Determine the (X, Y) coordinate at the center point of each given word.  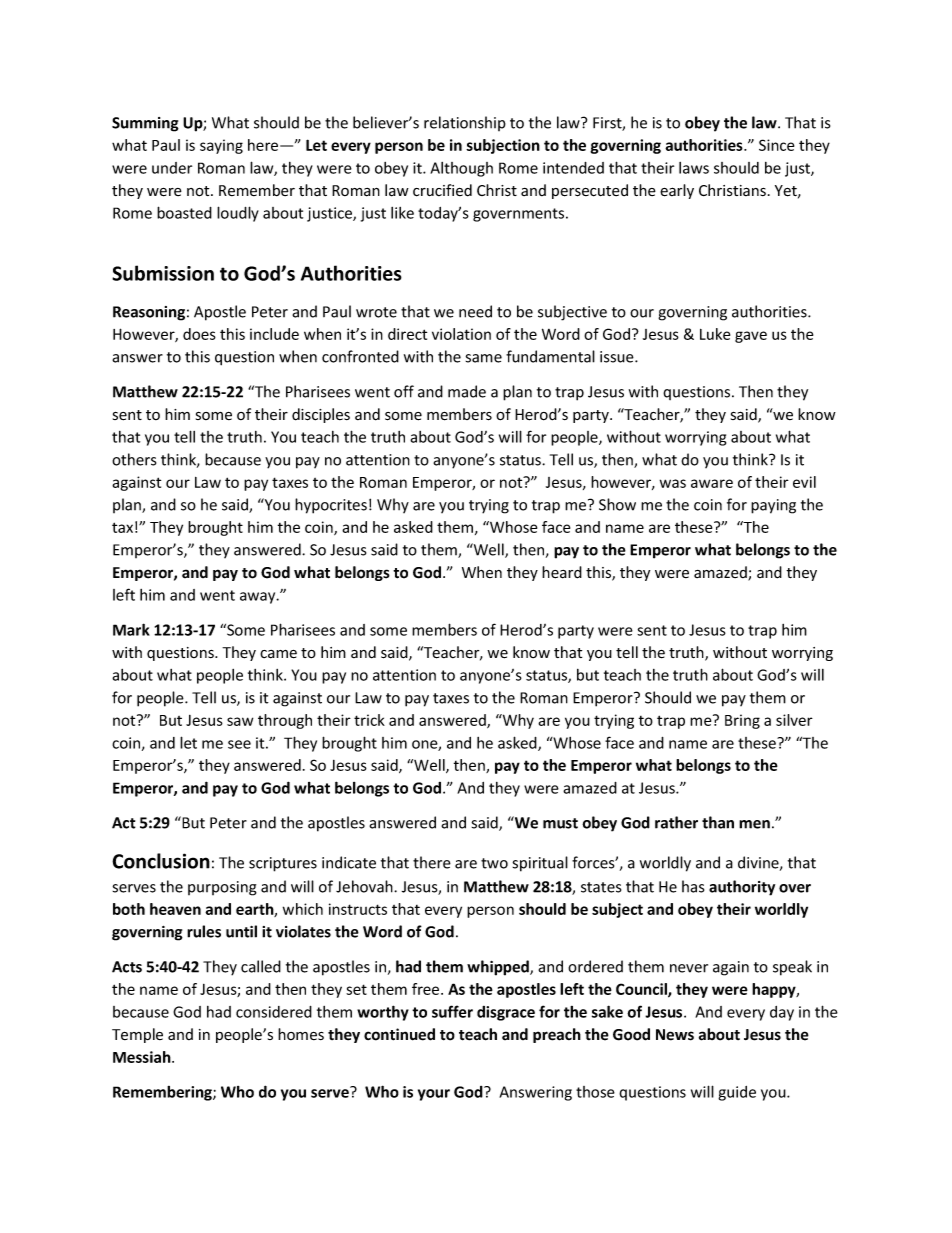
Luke (715, 334)
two (494, 863)
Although (461, 169)
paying (773, 506)
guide (737, 1093)
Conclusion (161, 861)
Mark (131, 629)
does (199, 334)
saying (221, 146)
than (718, 822)
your (434, 1095)
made (467, 391)
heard (562, 572)
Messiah (143, 1057)
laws (694, 168)
